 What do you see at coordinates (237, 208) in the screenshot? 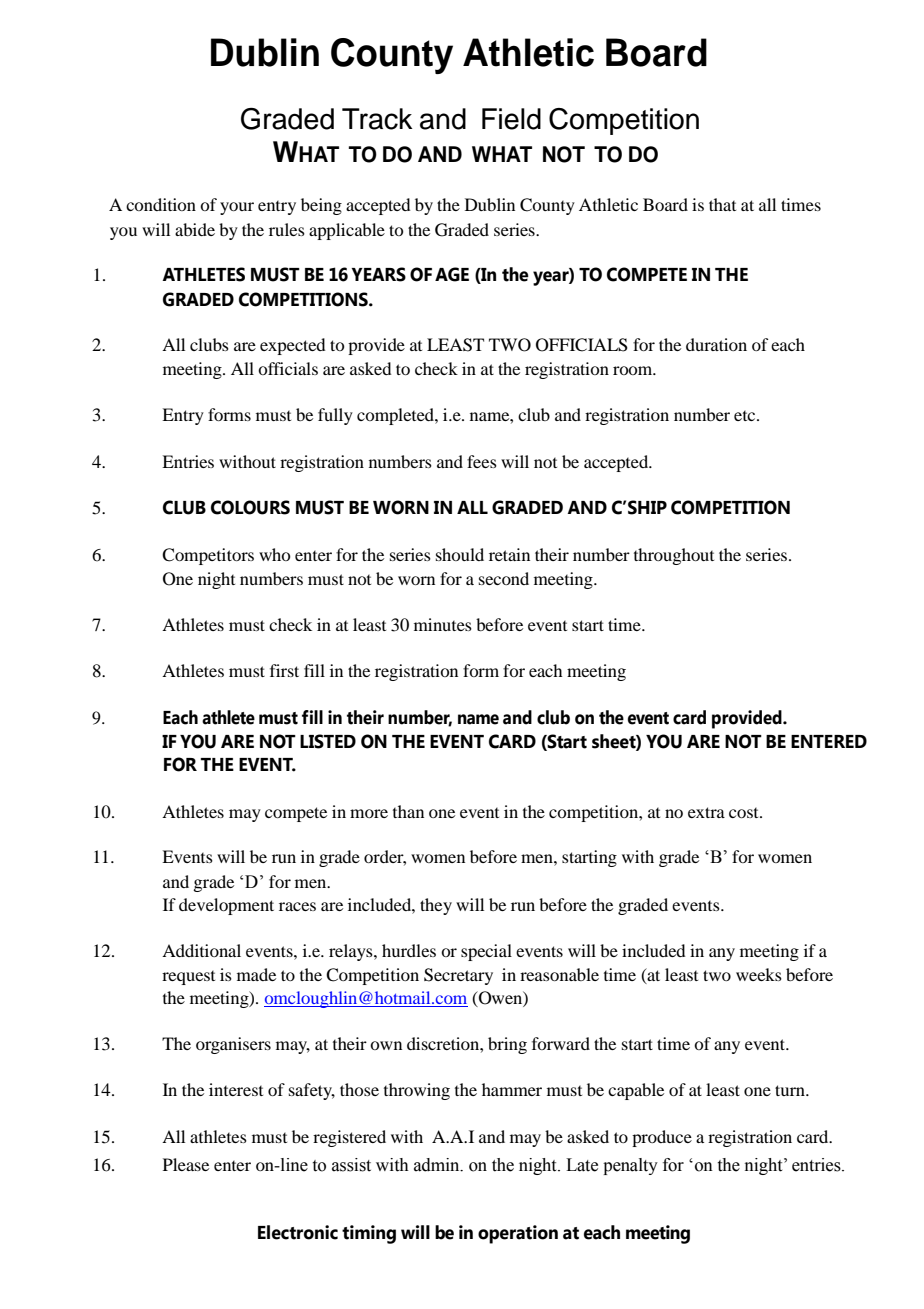
I see `your` at bounding box center [237, 208].
